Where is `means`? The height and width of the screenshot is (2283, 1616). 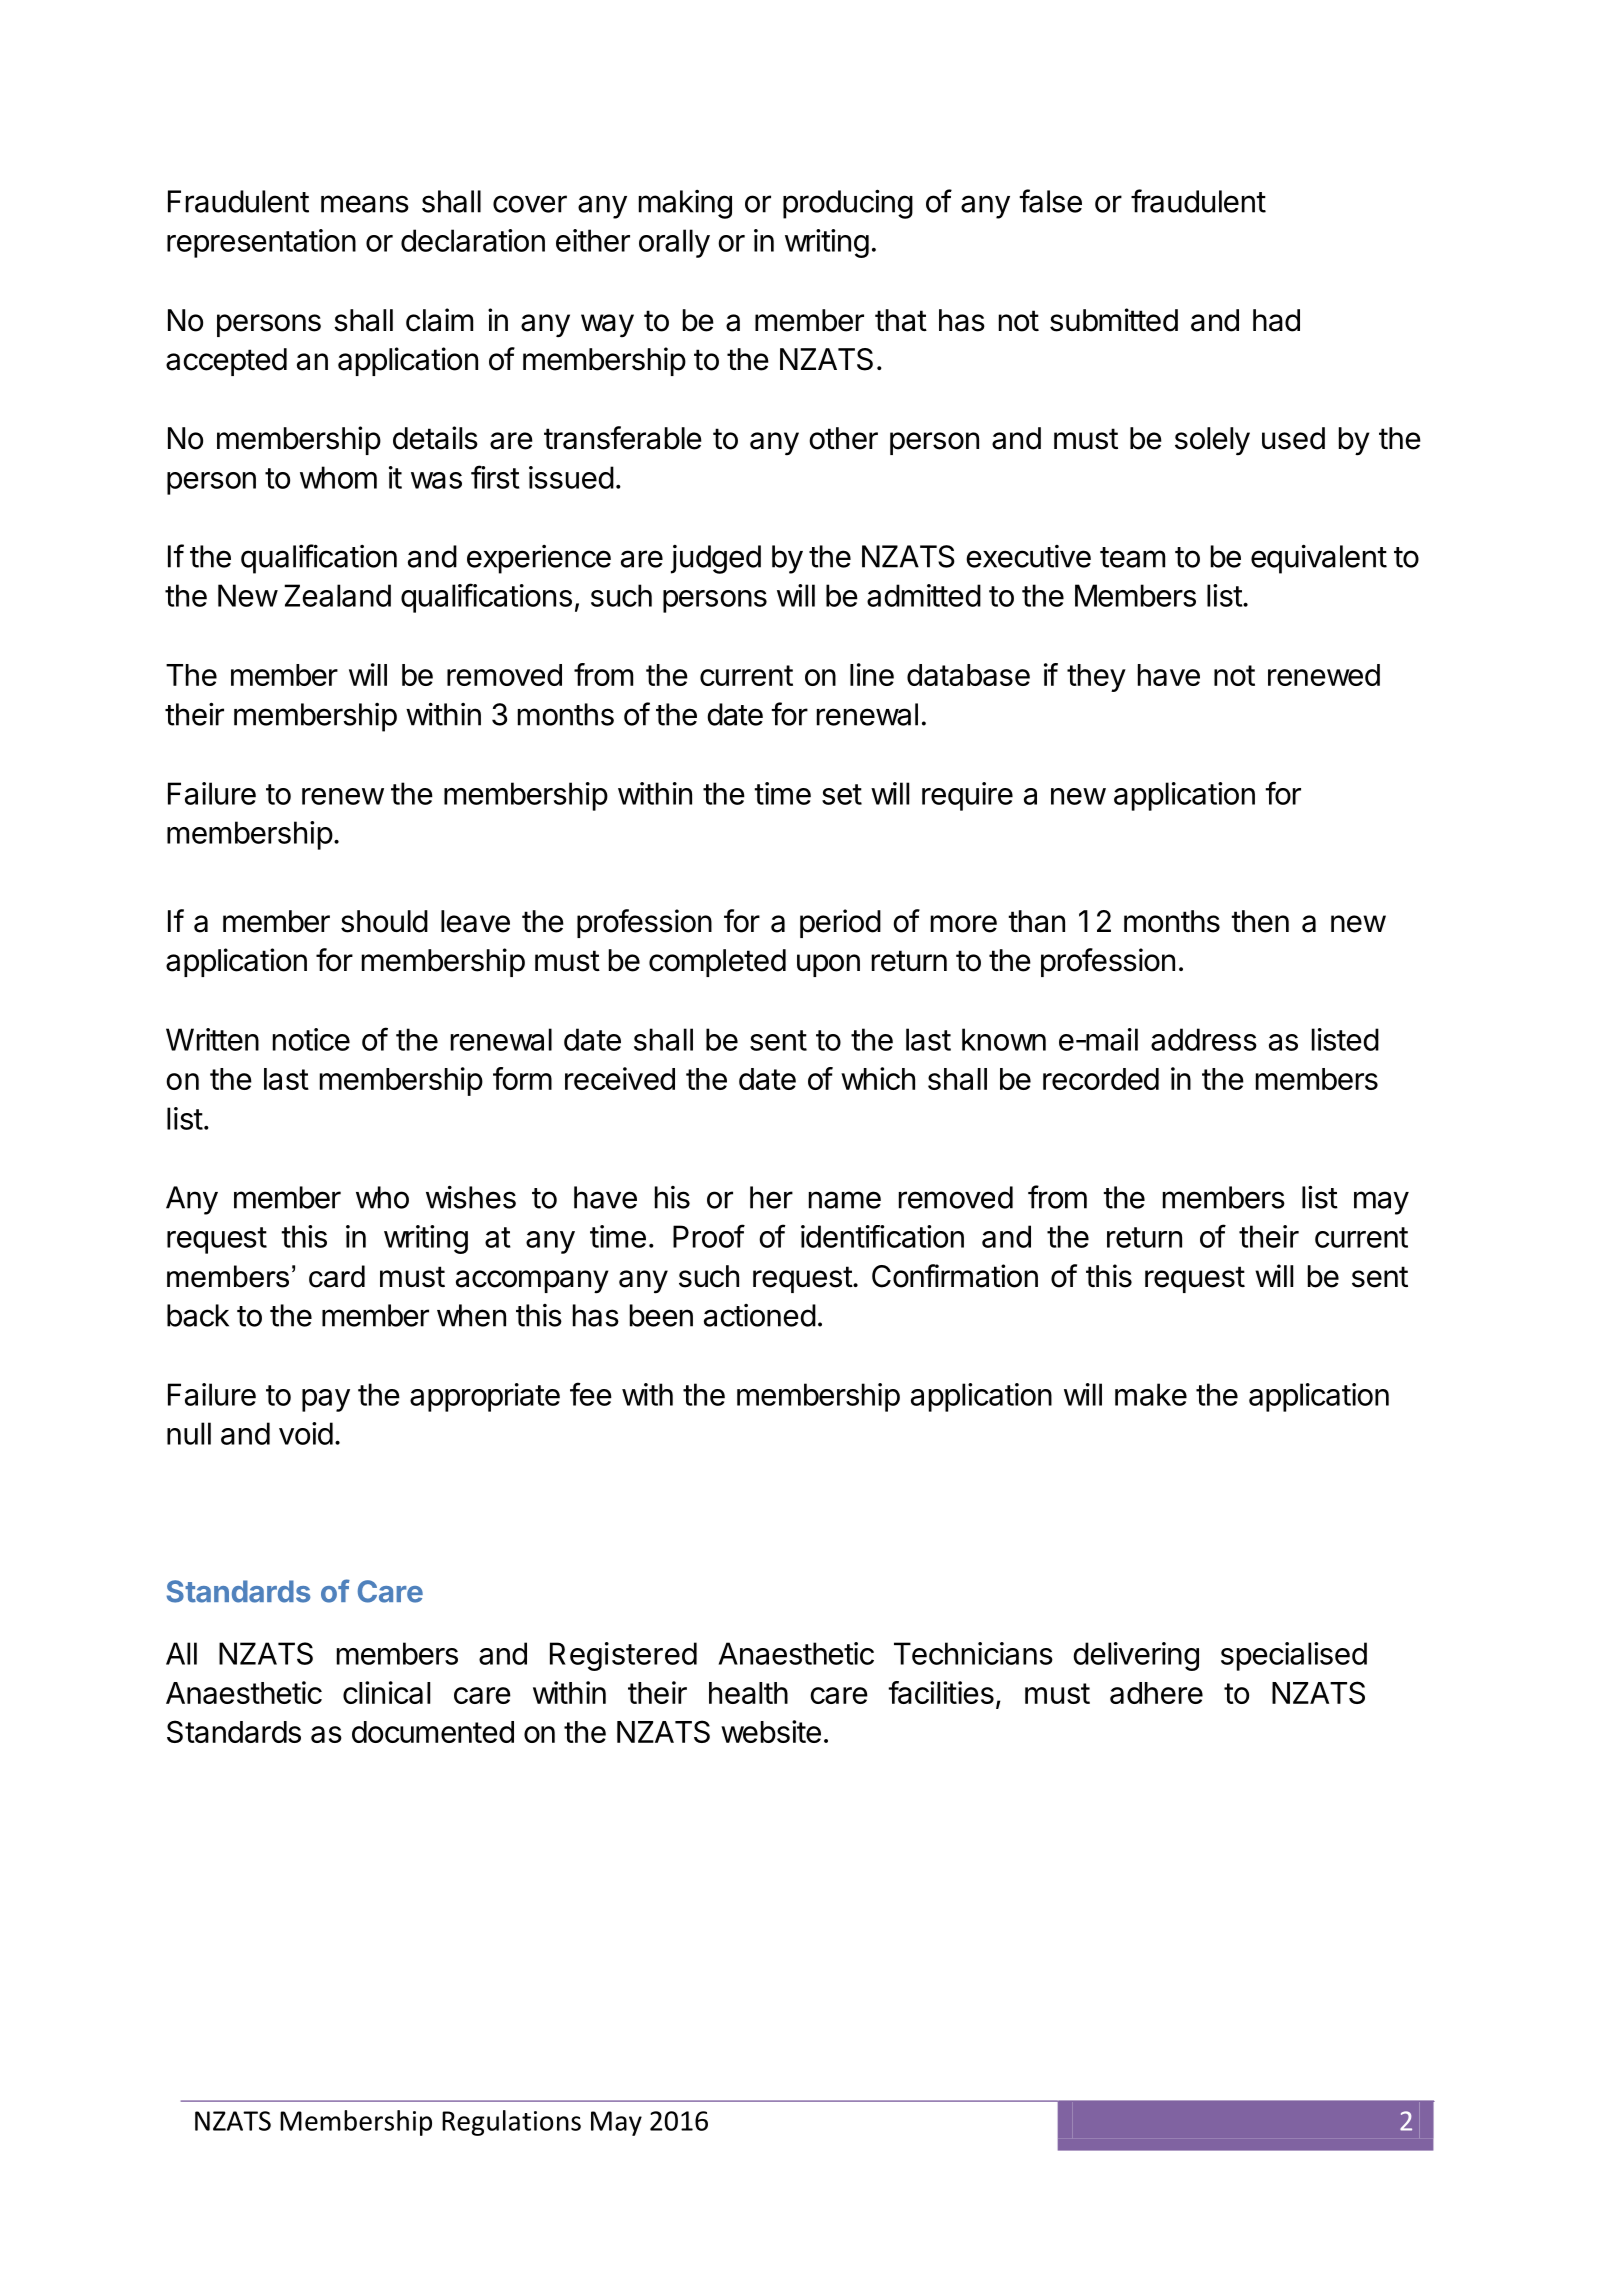 means is located at coordinates (365, 204).
